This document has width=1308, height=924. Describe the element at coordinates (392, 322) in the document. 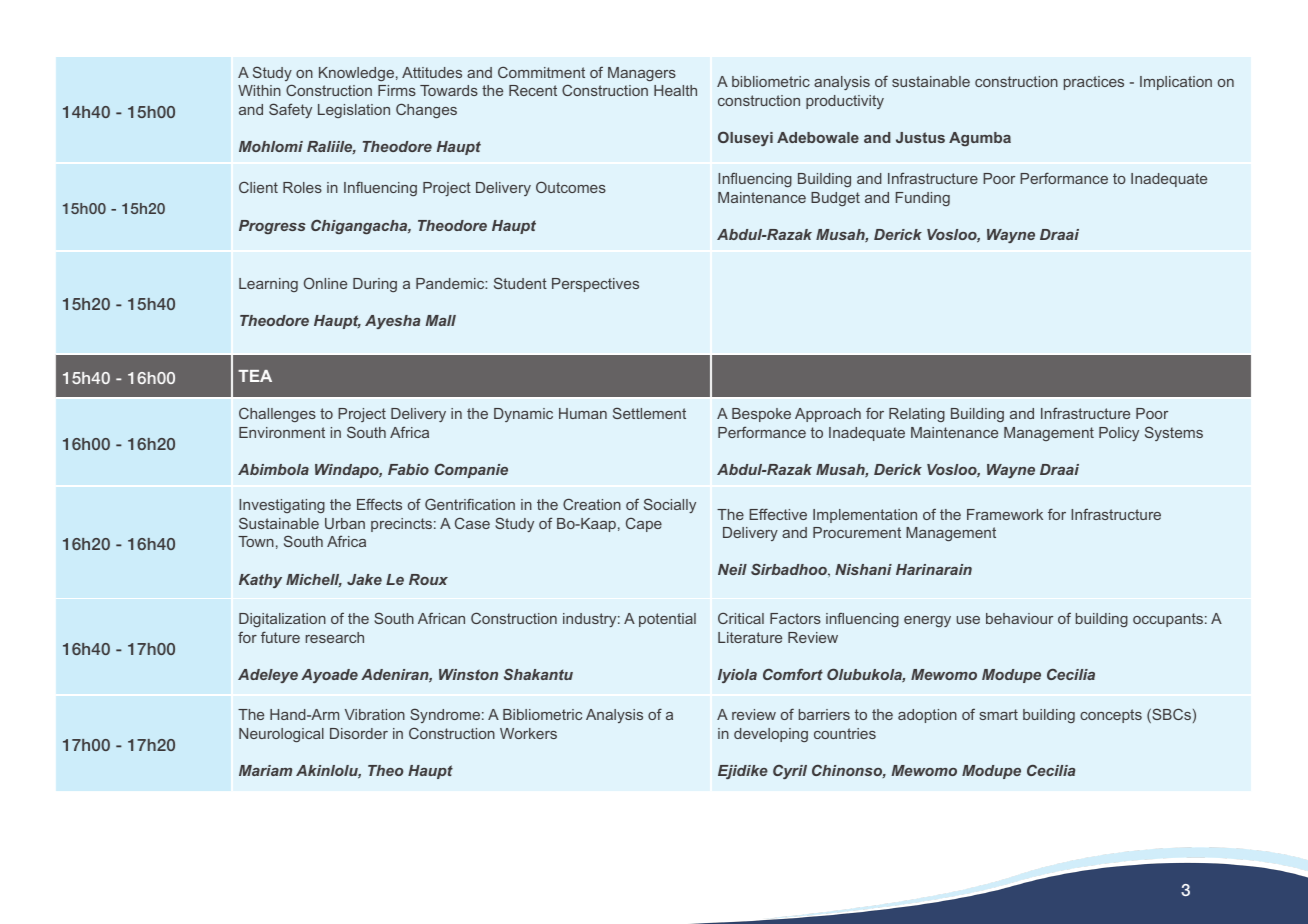

I see `Ayesha` at that location.
